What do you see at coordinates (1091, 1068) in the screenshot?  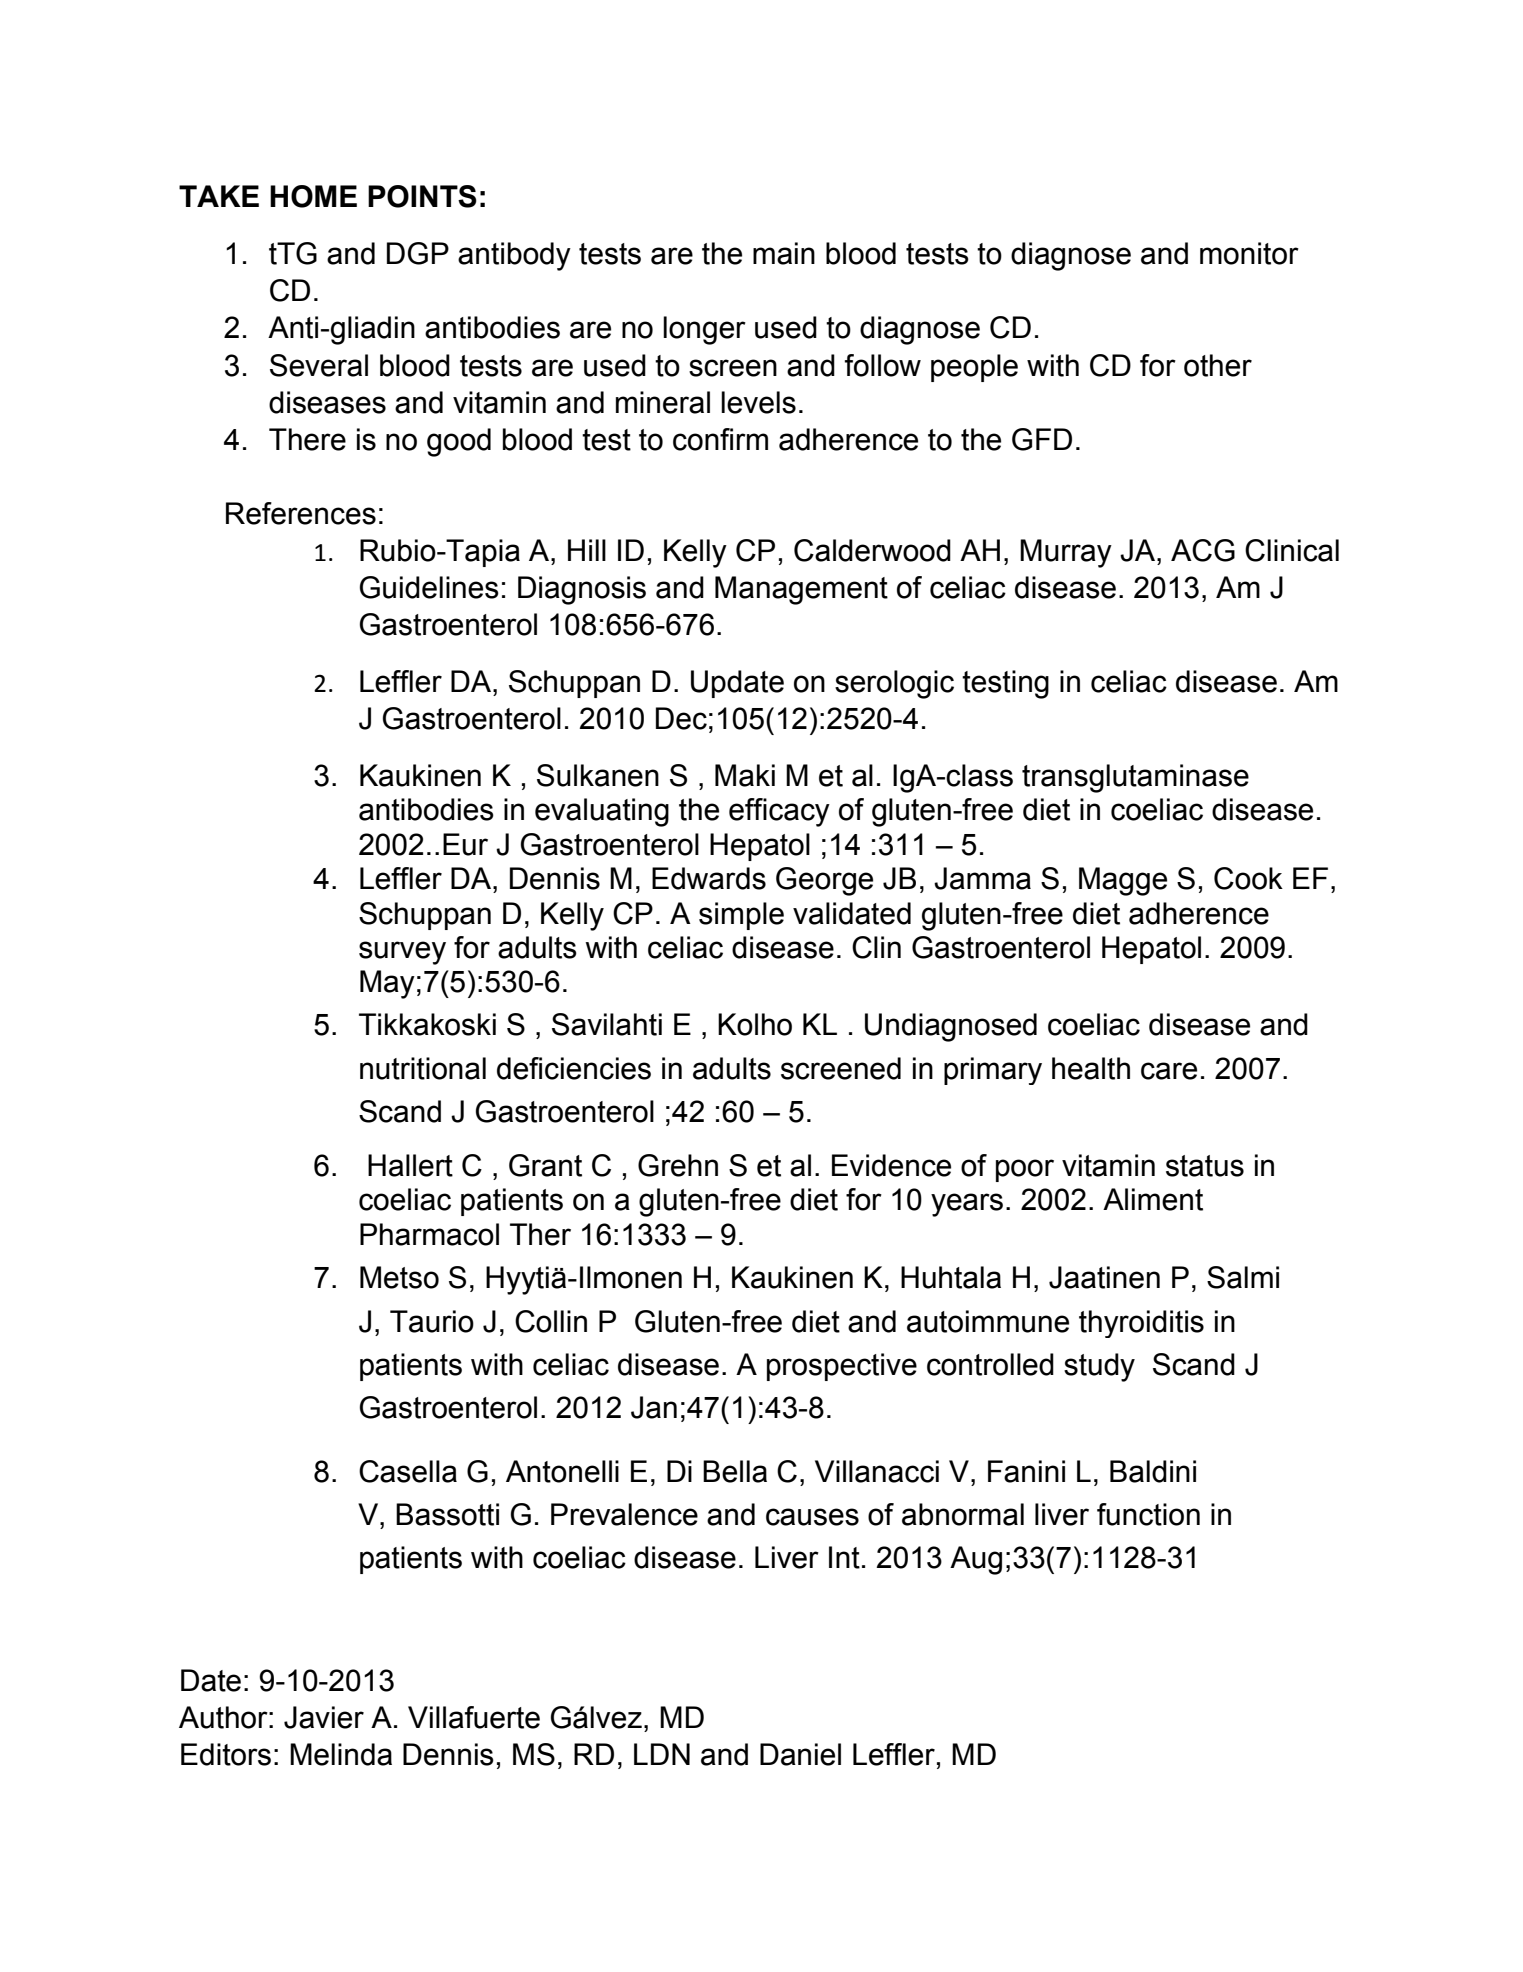 I see `health` at bounding box center [1091, 1068].
